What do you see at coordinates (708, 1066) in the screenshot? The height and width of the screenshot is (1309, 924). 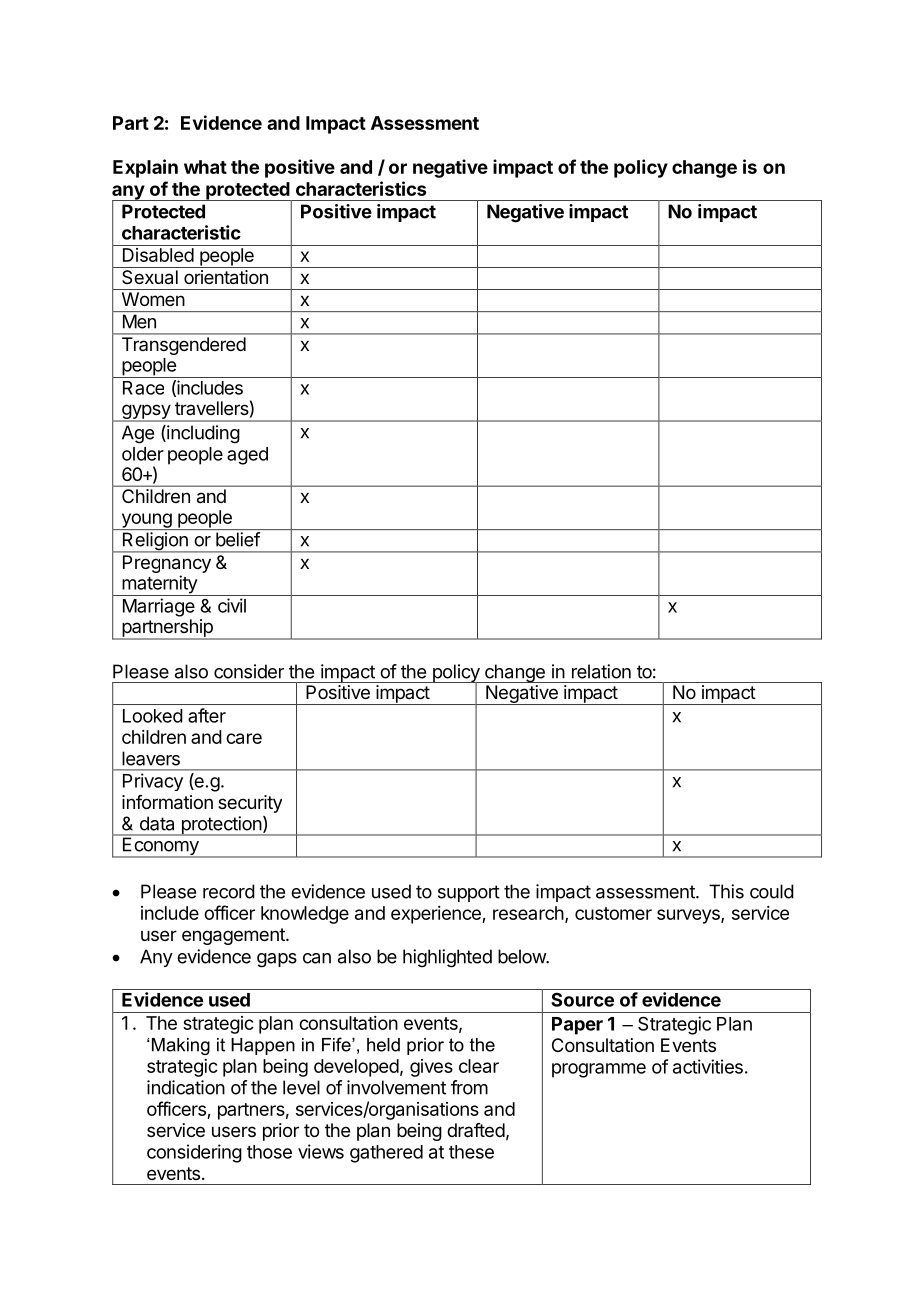 I see `activities` at bounding box center [708, 1066].
